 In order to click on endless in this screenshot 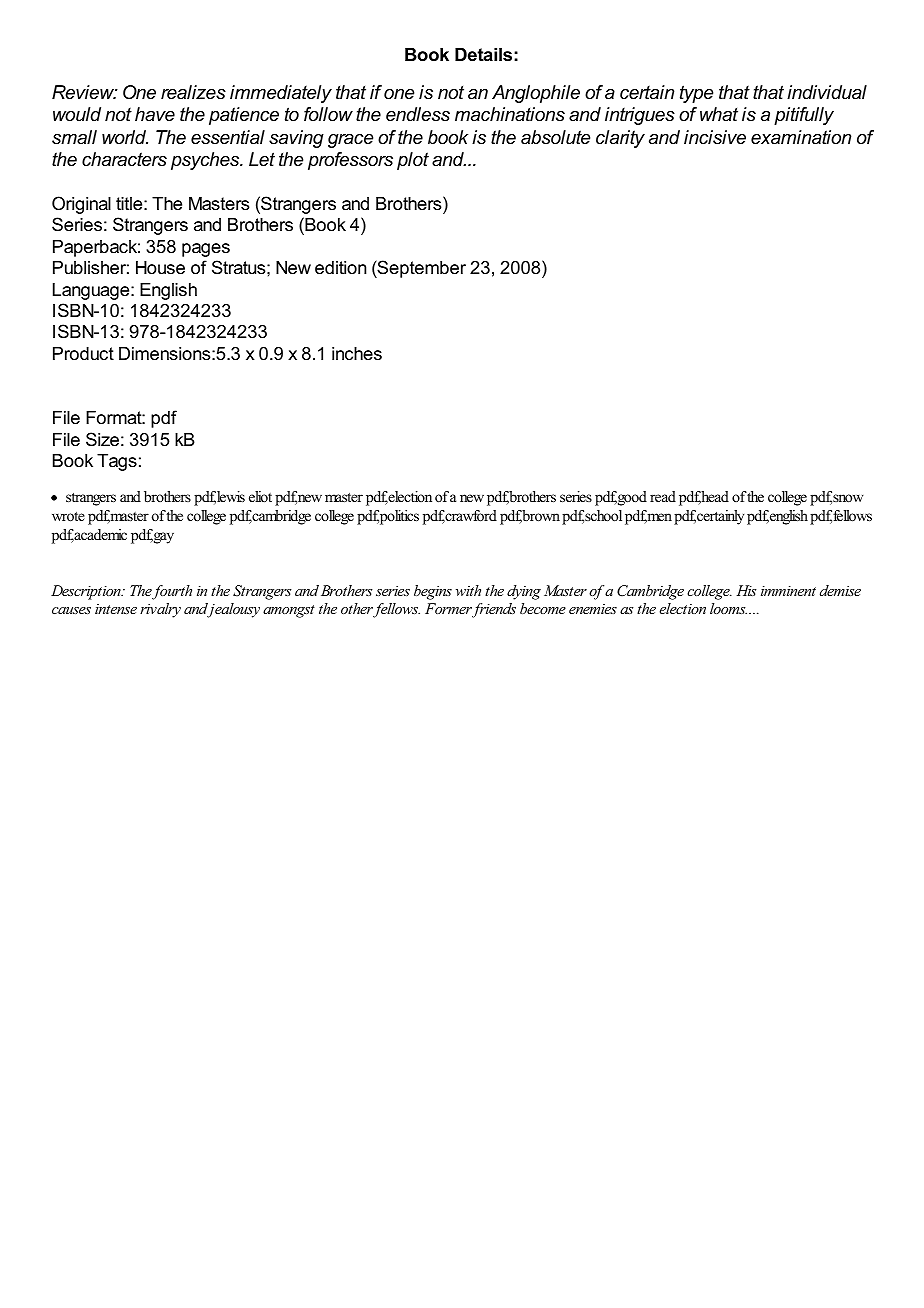, I will do `click(418, 114)`.
